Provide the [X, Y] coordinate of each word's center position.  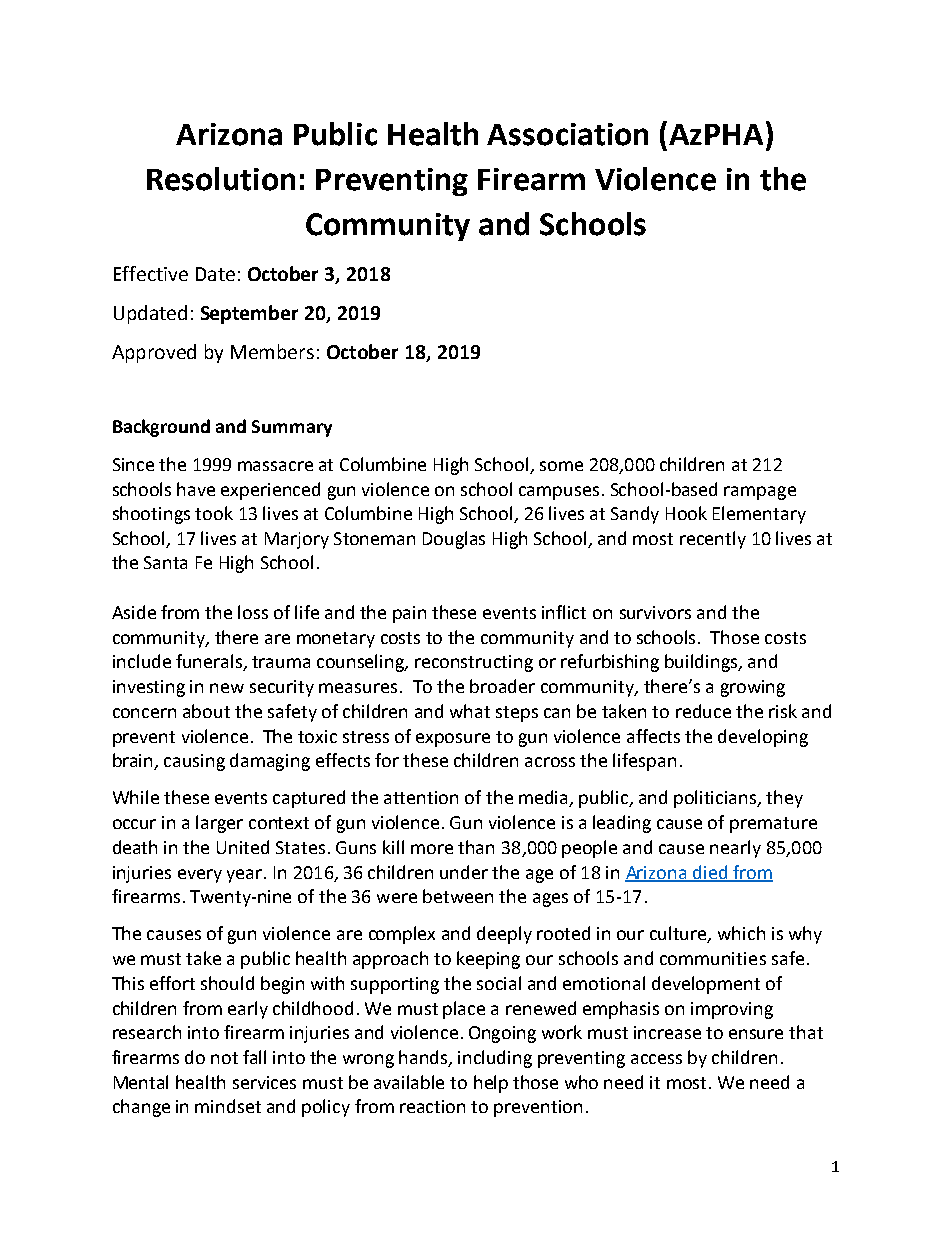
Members [272, 351]
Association [567, 134]
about [206, 711]
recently [713, 540]
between [458, 896]
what [470, 711]
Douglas [454, 540]
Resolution [221, 179]
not [224, 1058]
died [710, 873]
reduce [703, 711]
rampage [760, 493]
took [214, 513]
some [561, 466]
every [200, 876]
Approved [154, 353]
